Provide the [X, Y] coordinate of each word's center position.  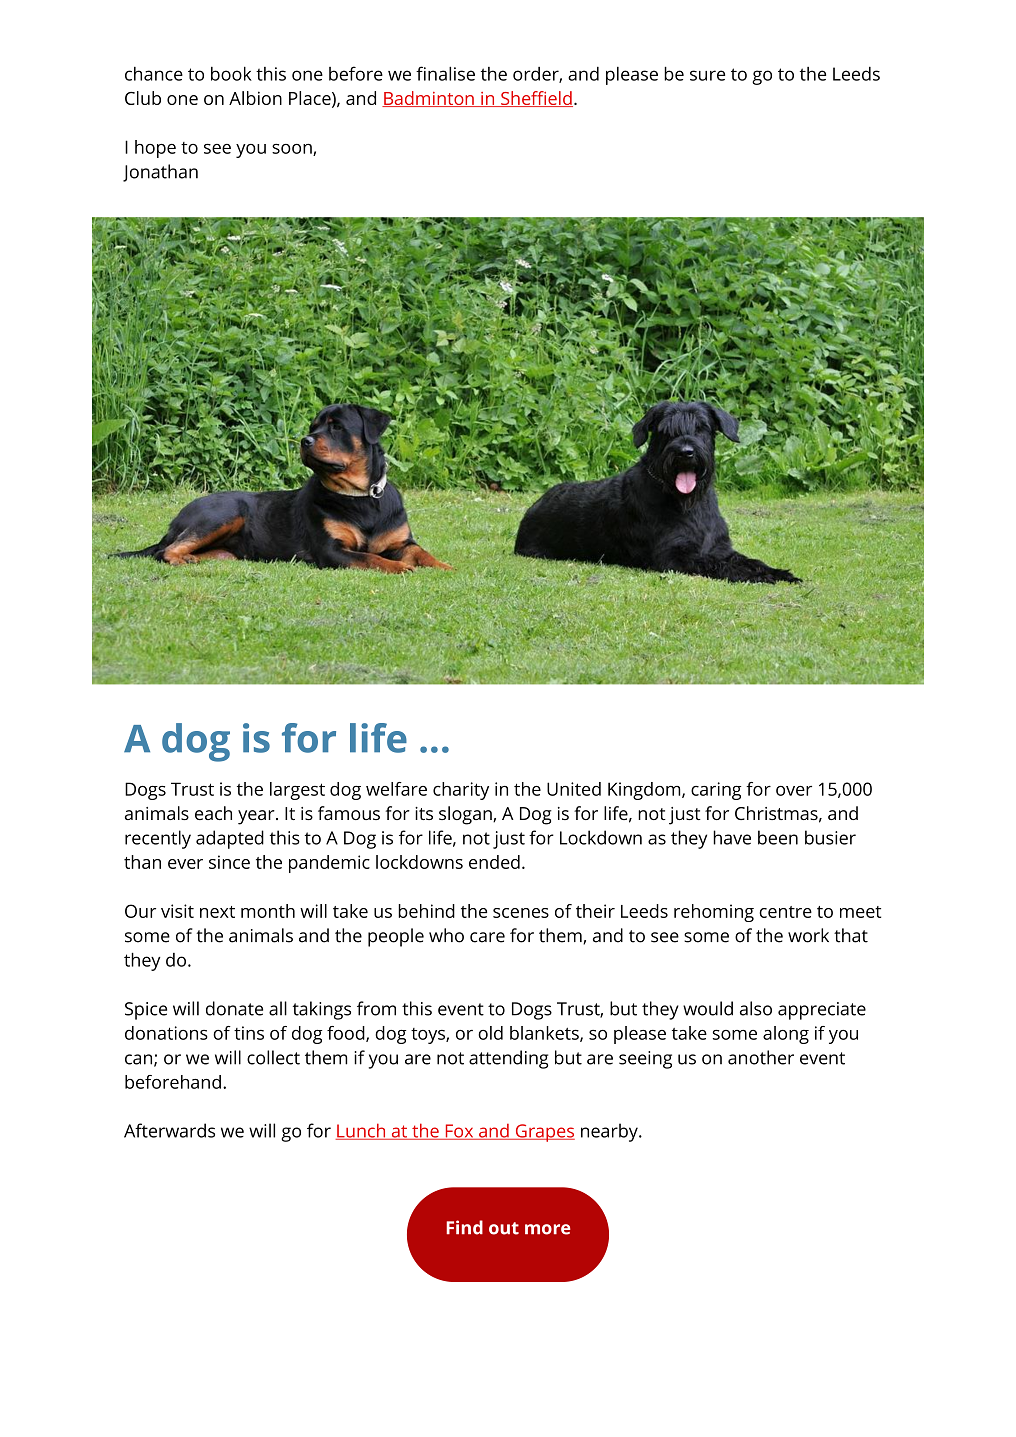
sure [707, 75]
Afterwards [169, 1130]
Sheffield [536, 99]
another [761, 1057]
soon [293, 150]
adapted [230, 839]
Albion [255, 98]
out [504, 1228]
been [778, 837]
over [794, 791]
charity [461, 791]
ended [494, 862]
